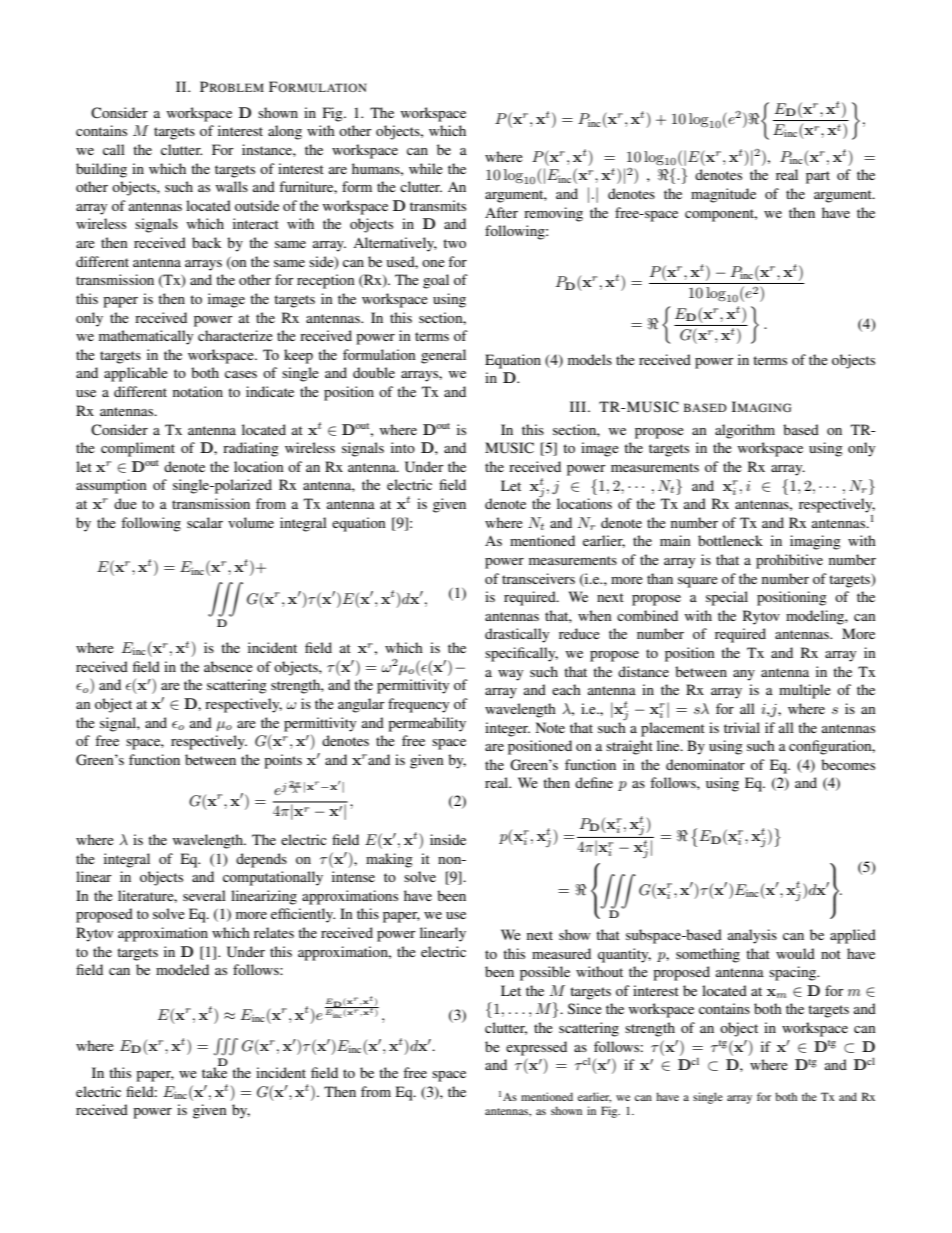 The image size is (952, 1233). What do you see at coordinates (232, 186) in the screenshot?
I see `walls` at bounding box center [232, 186].
